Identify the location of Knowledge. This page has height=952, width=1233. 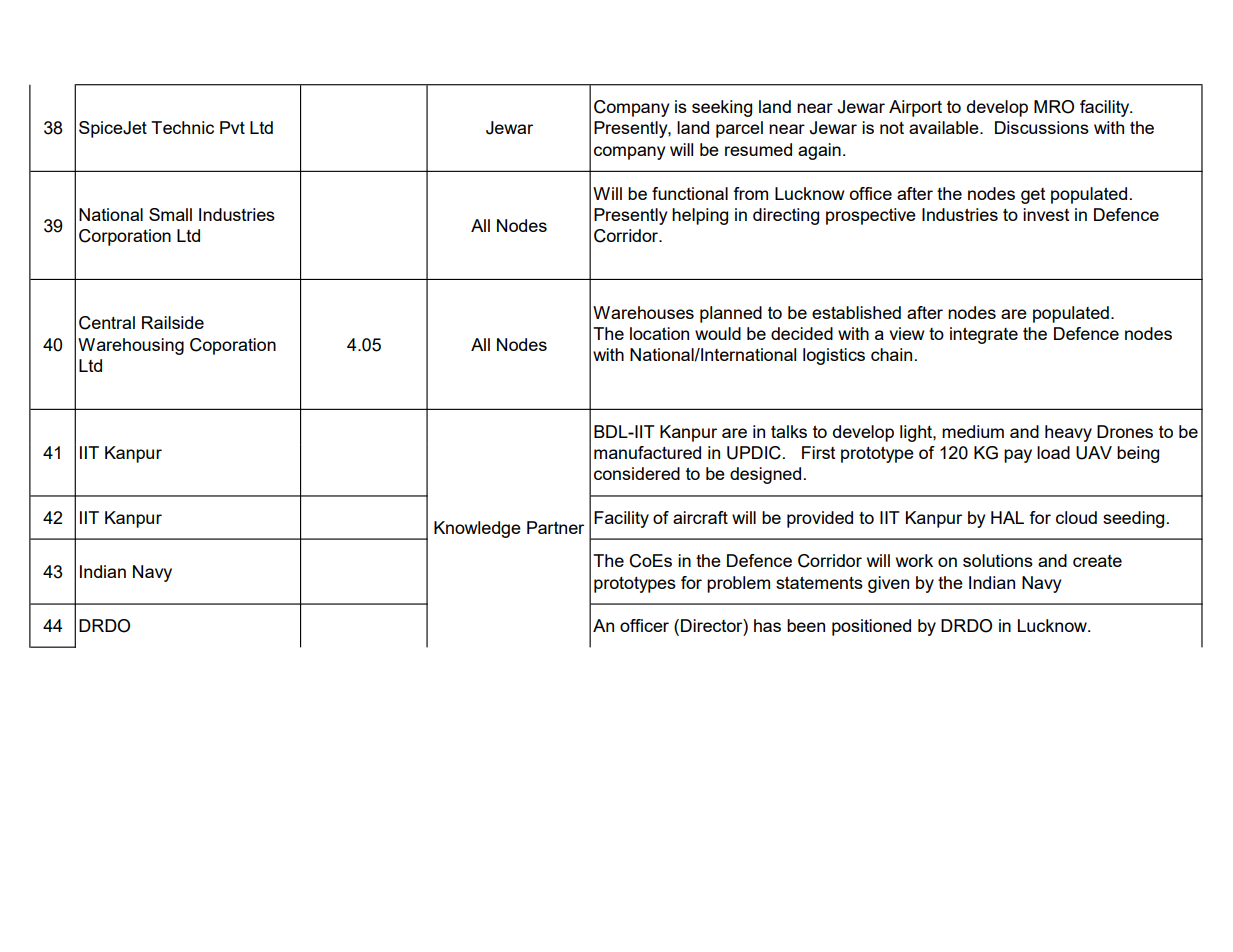
(477, 529).
